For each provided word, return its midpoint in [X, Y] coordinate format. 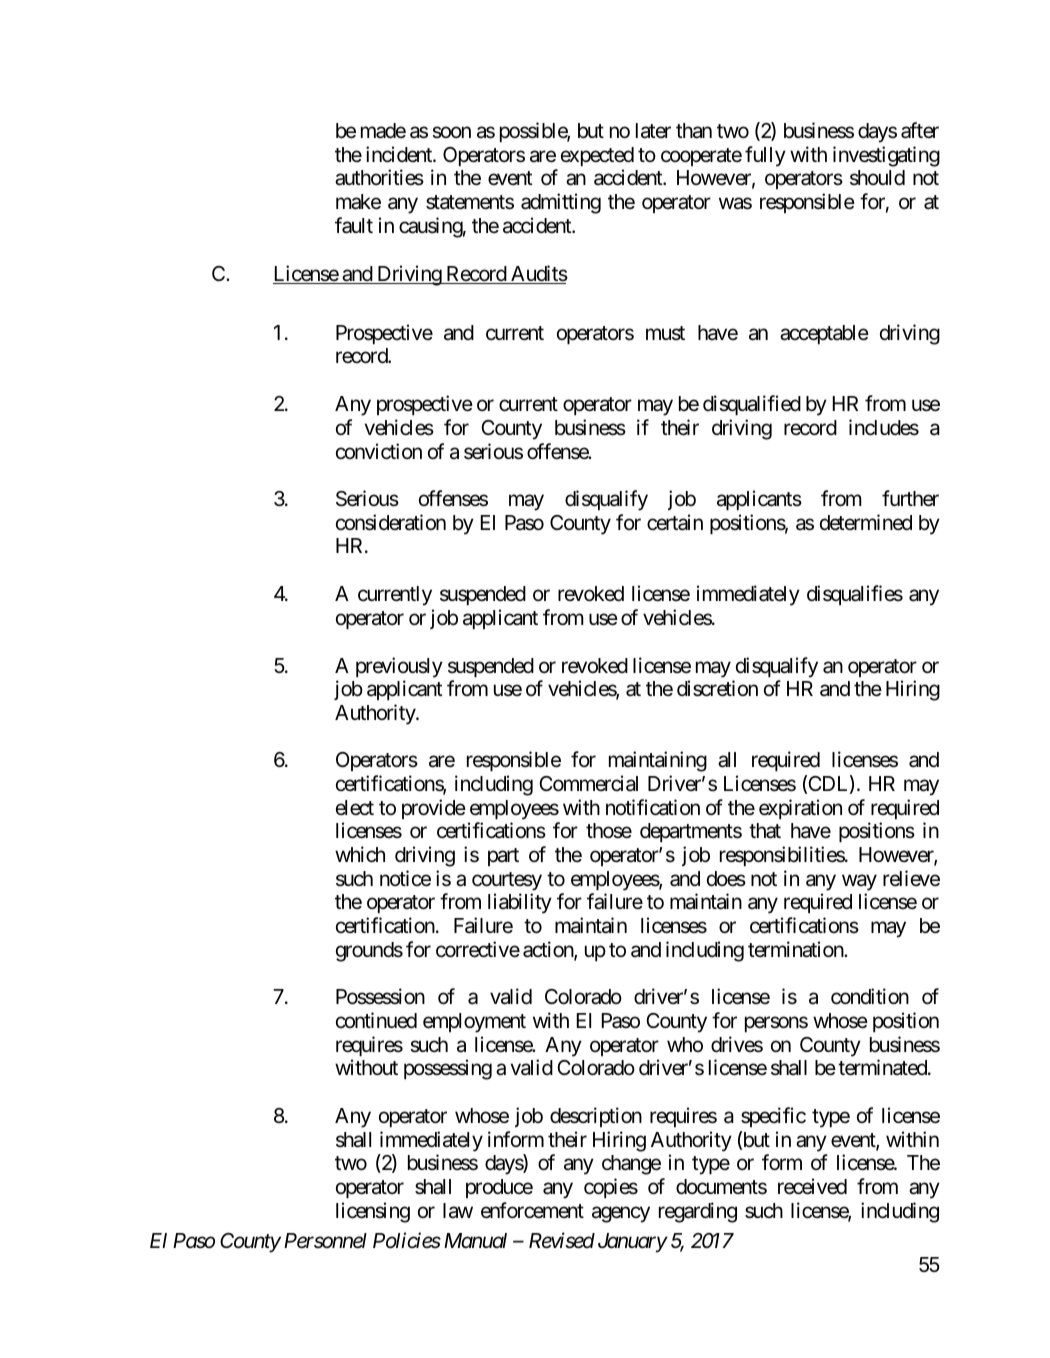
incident [400, 154]
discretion [717, 688]
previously [399, 667]
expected [597, 156]
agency [621, 1214]
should [877, 178]
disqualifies [855, 595]
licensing [373, 1212]
